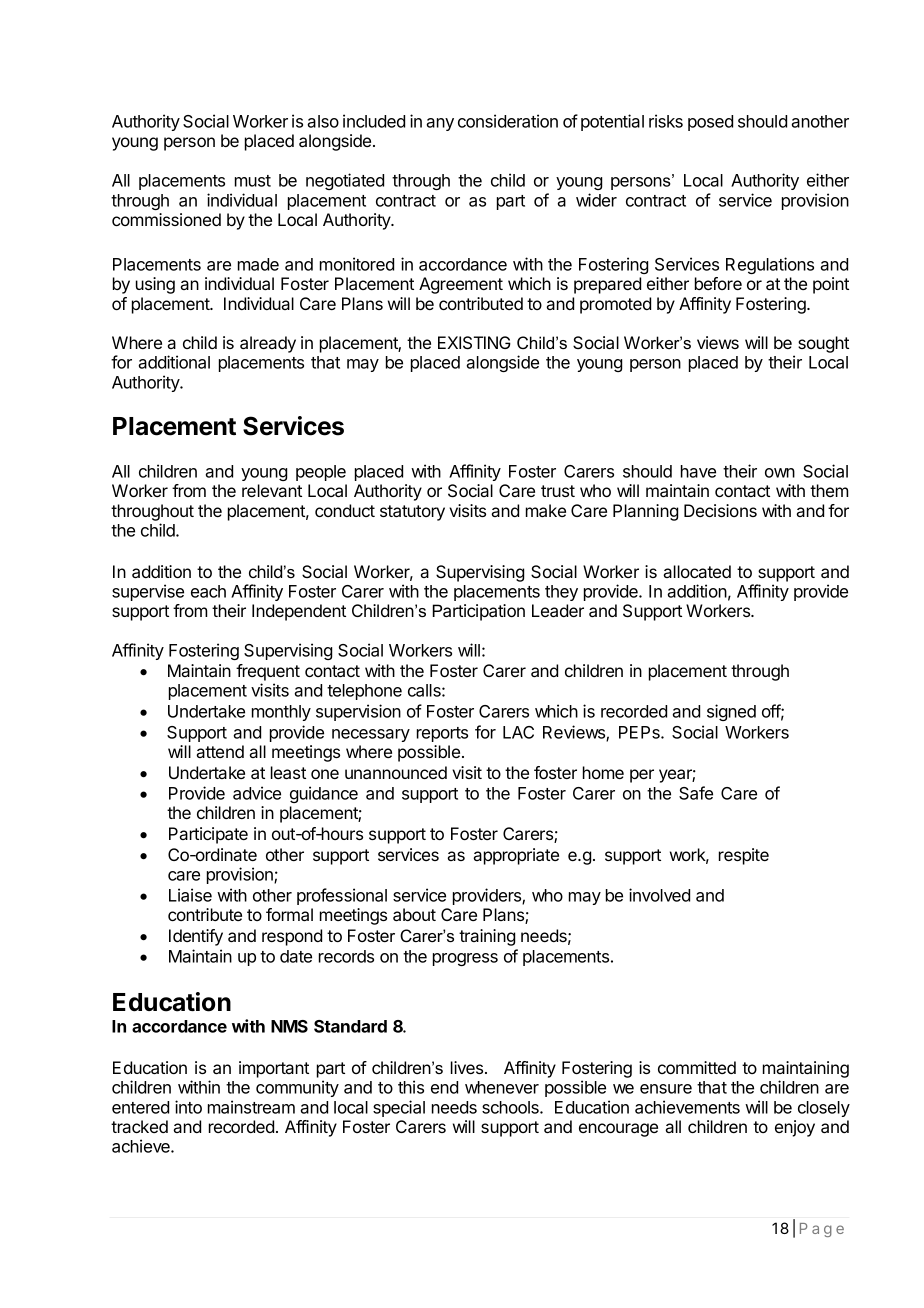 The height and width of the image is (1308, 924). What do you see at coordinates (696, 793) in the image?
I see `Safe` at bounding box center [696, 793].
